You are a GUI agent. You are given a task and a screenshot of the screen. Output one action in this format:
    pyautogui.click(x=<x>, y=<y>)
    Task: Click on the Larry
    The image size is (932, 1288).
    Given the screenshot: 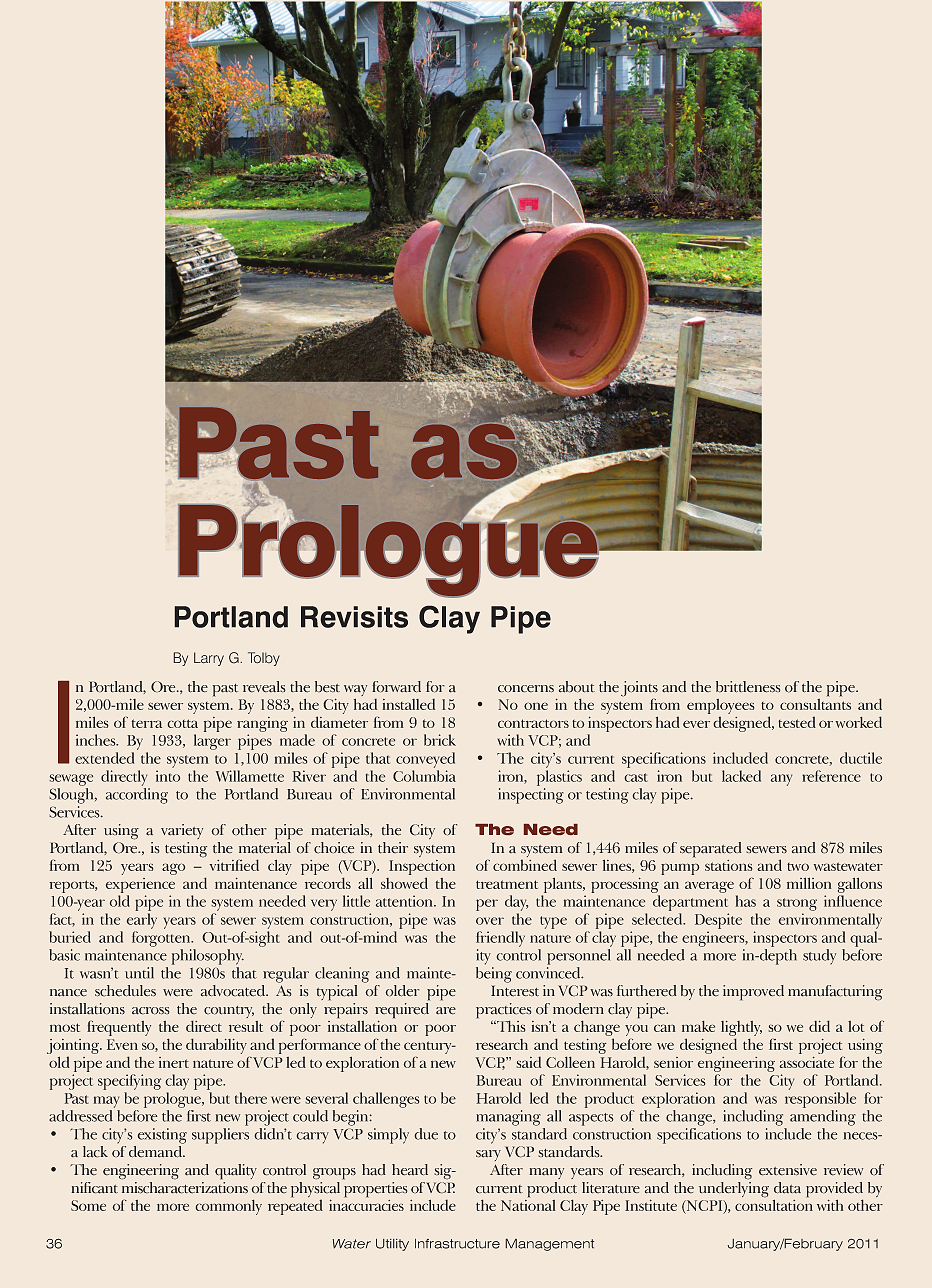 What is the action you would take?
    pyautogui.click(x=209, y=659)
